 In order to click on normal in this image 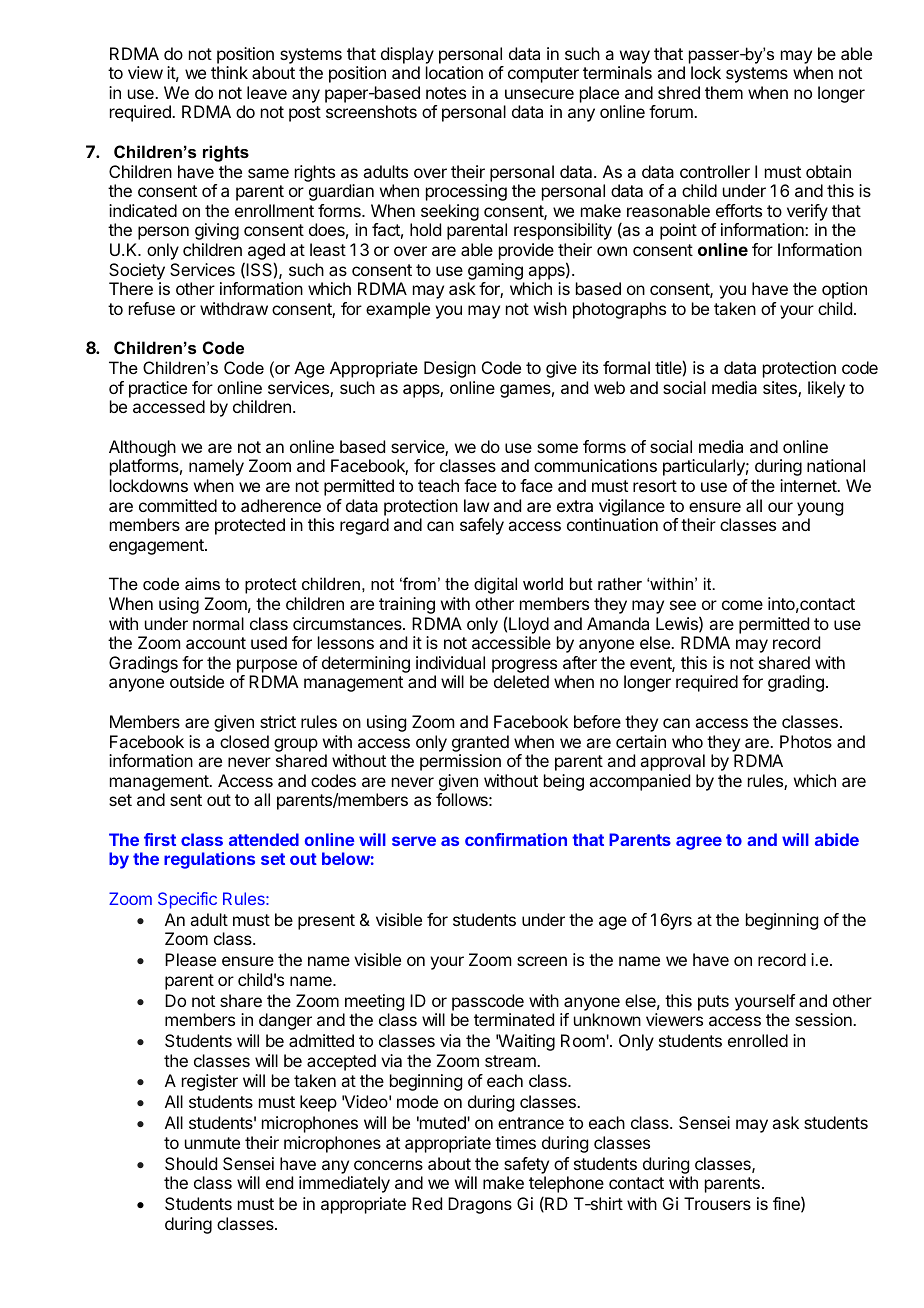, I will do `click(218, 623)`.
